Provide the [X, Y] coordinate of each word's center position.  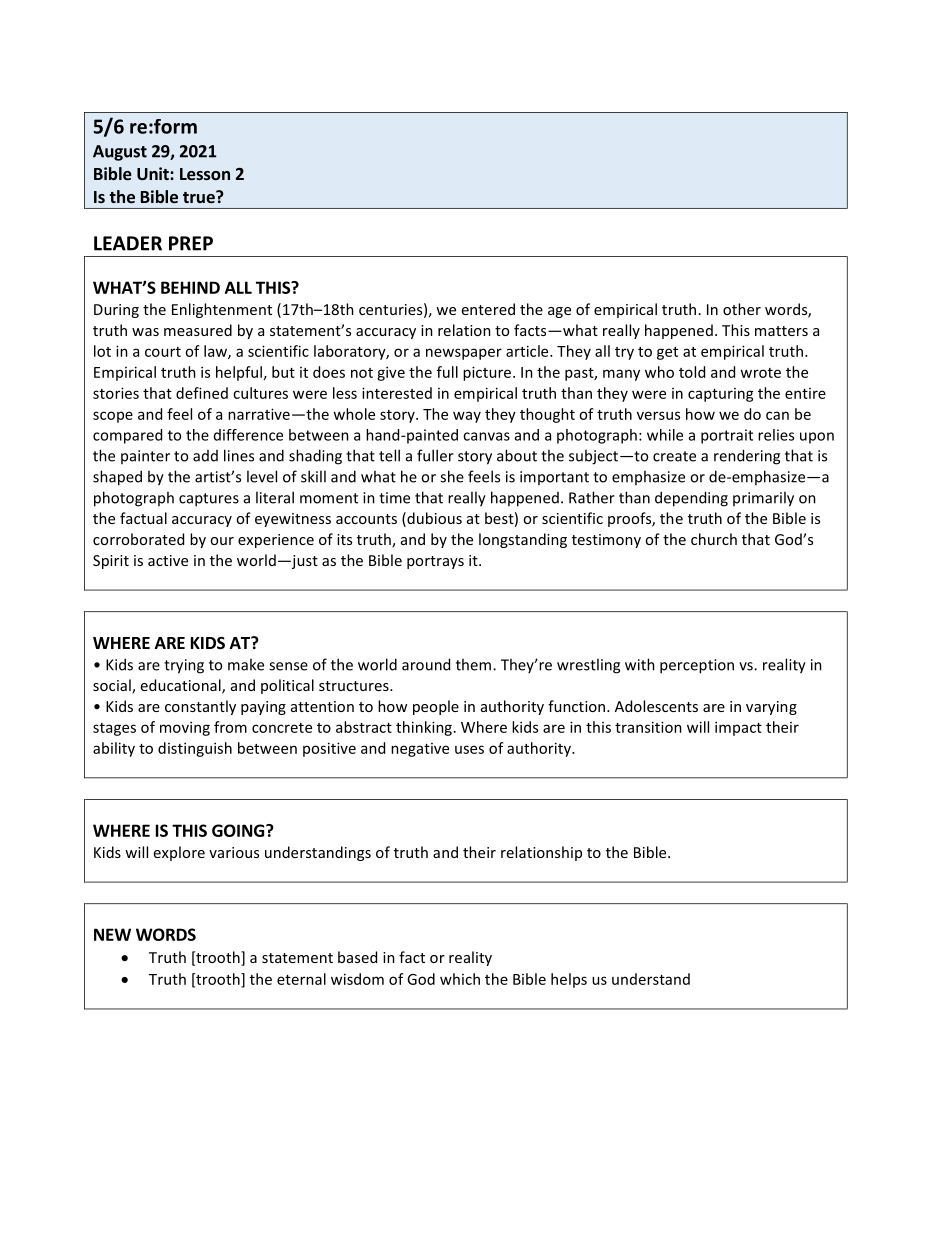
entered [488, 309]
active [168, 560]
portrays [435, 562]
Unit [154, 173]
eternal [301, 979]
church [714, 539]
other [742, 309]
